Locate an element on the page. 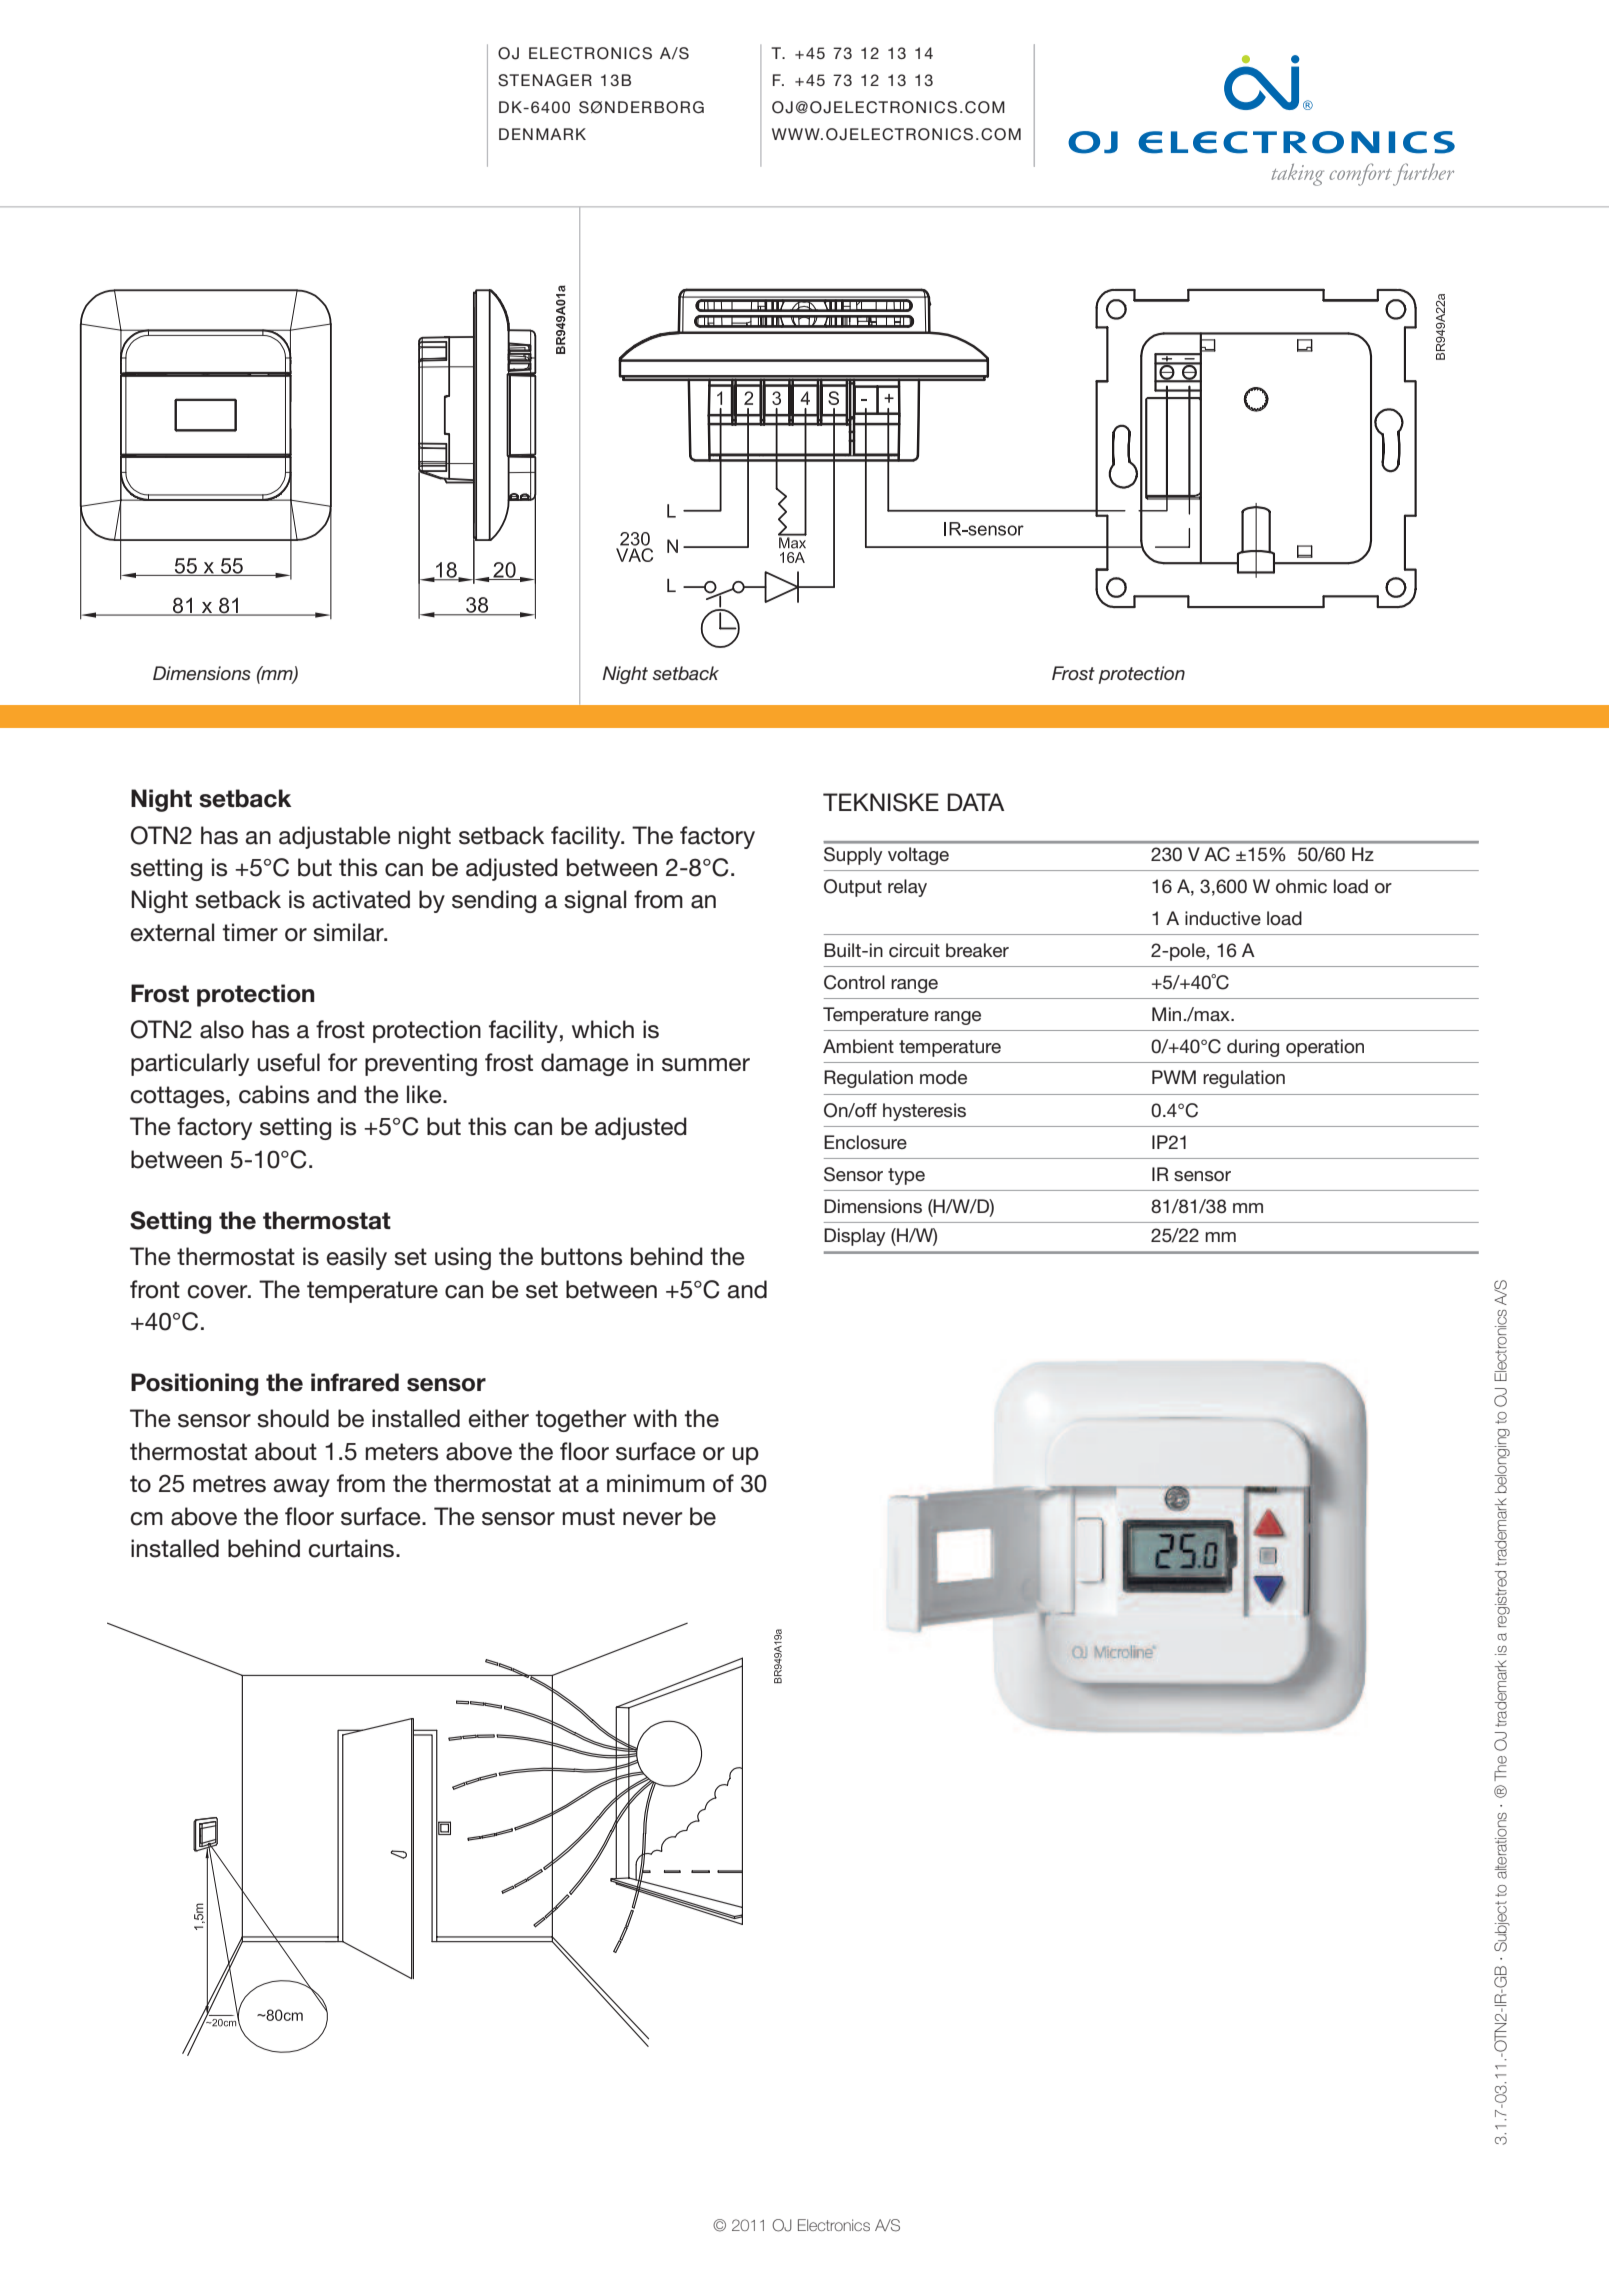 This page has width=1609, height=2275. adjustable is located at coordinates (335, 837).
